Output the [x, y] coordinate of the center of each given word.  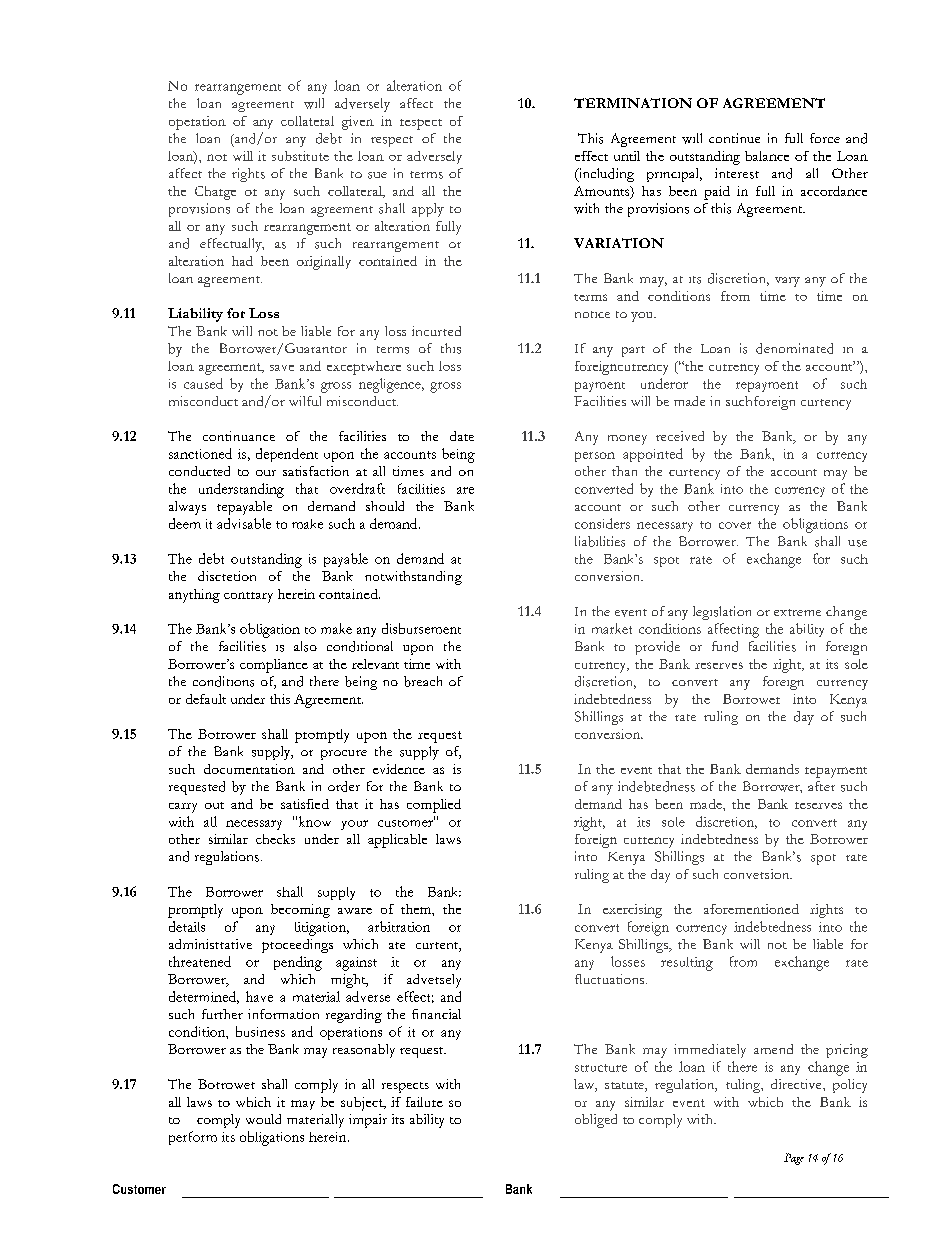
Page [794, 1159]
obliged [596, 1121]
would [263, 1119]
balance [767, 156]
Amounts [603, 192]
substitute [300, 156]
